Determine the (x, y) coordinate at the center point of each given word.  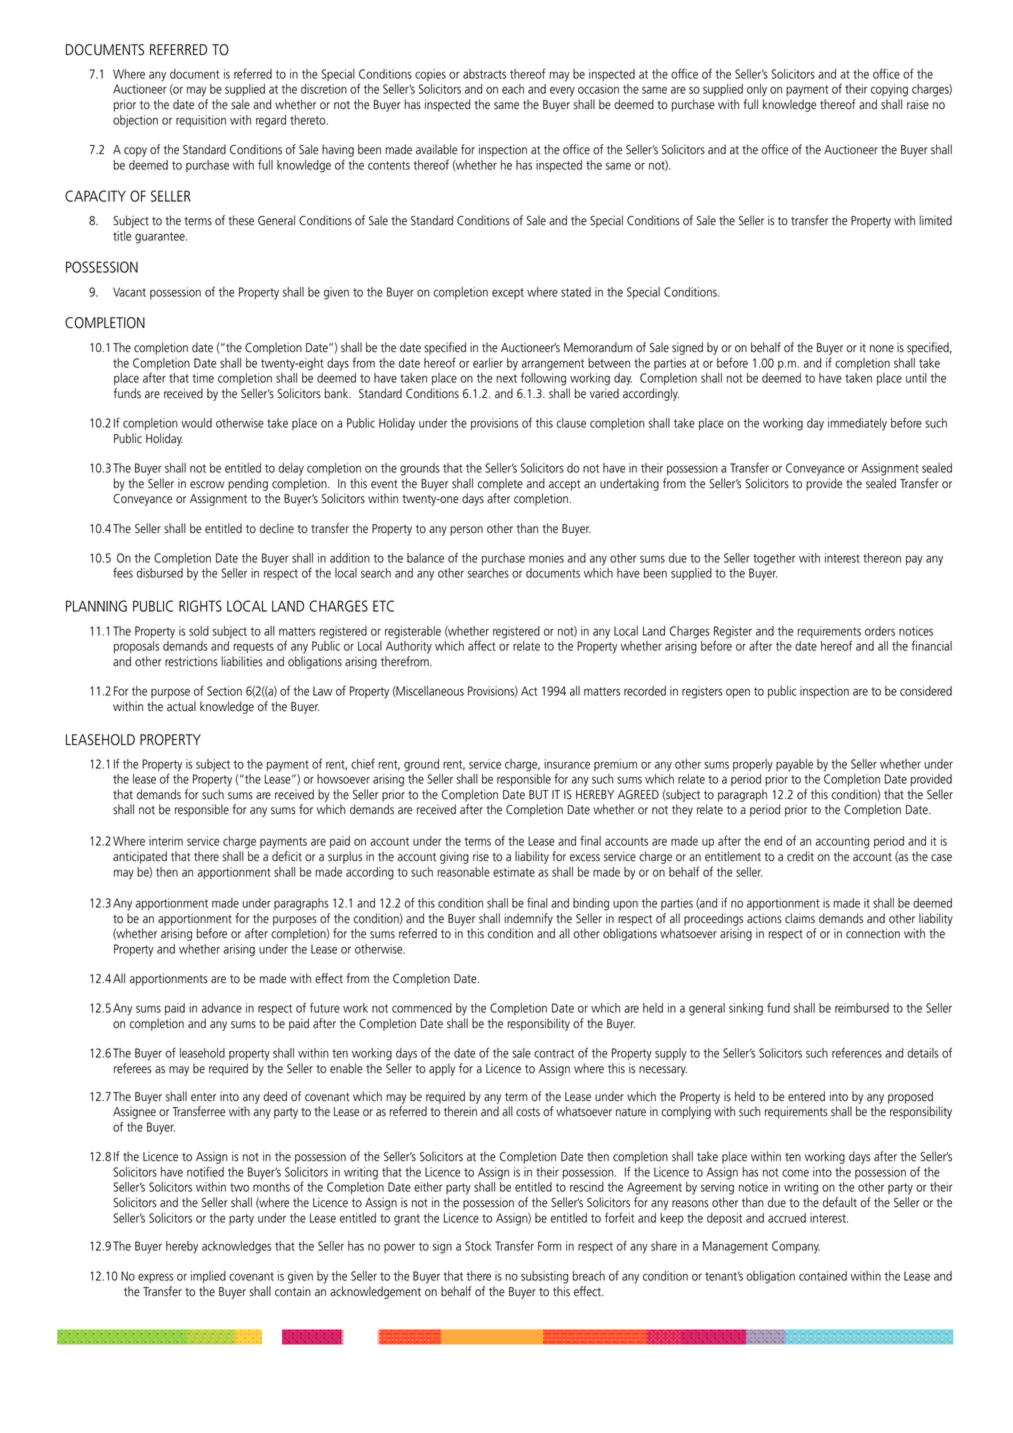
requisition (201, 121)
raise (918, 104)
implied (208, 1277)
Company (796, 1247)
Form (550, 1246)
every (562, 91)
